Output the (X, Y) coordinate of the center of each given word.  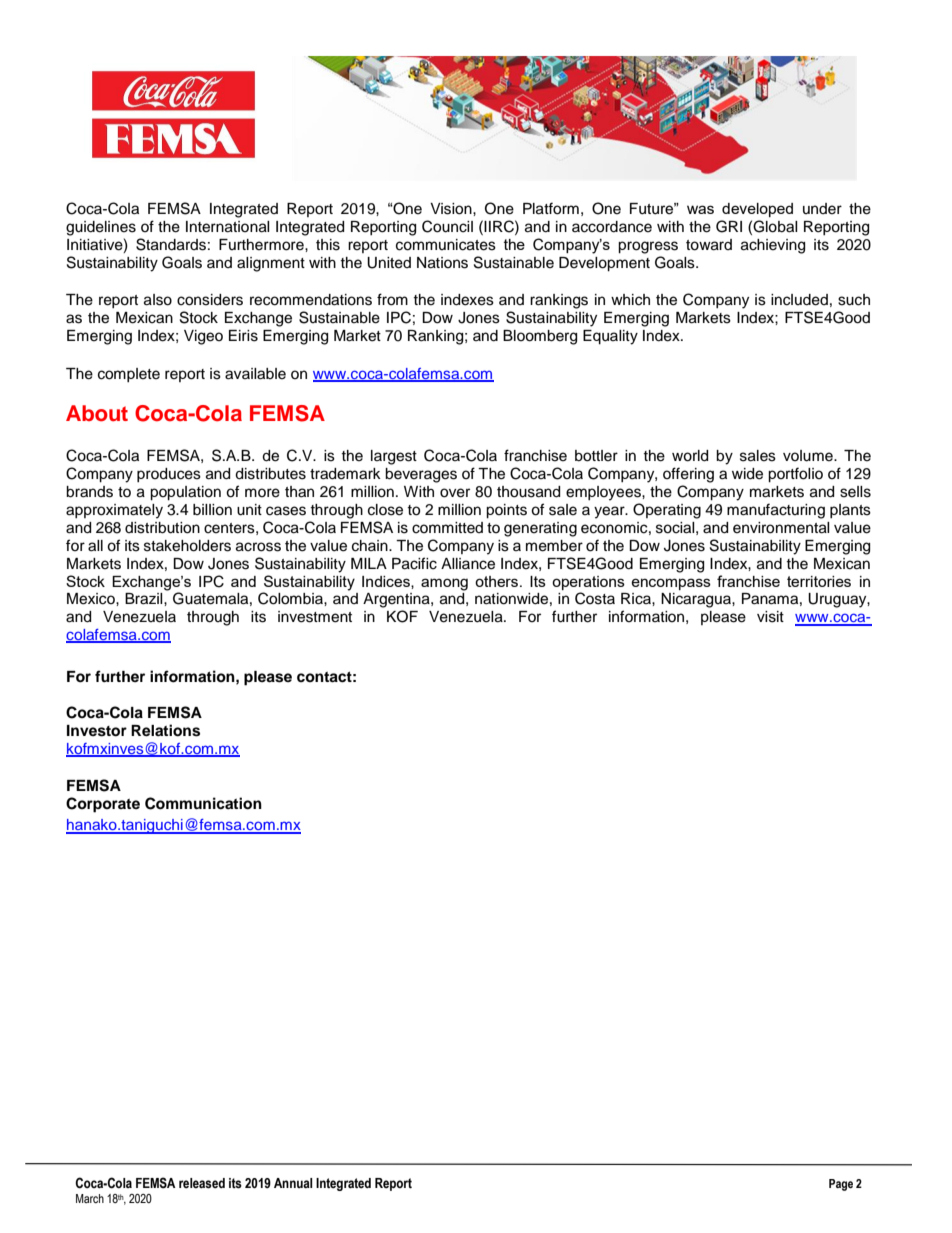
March (90, 1198)
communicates (446, 245)
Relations (165, 730)
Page (841, 1185)
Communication (203, 803)
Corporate (103, 805)
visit (770, 617)
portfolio (795, 475)
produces (169, 475)
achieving (773, 246)
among (444, 584)
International (228, 227)
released (202, 1183)
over (455, 493)
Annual (293, 1183)
